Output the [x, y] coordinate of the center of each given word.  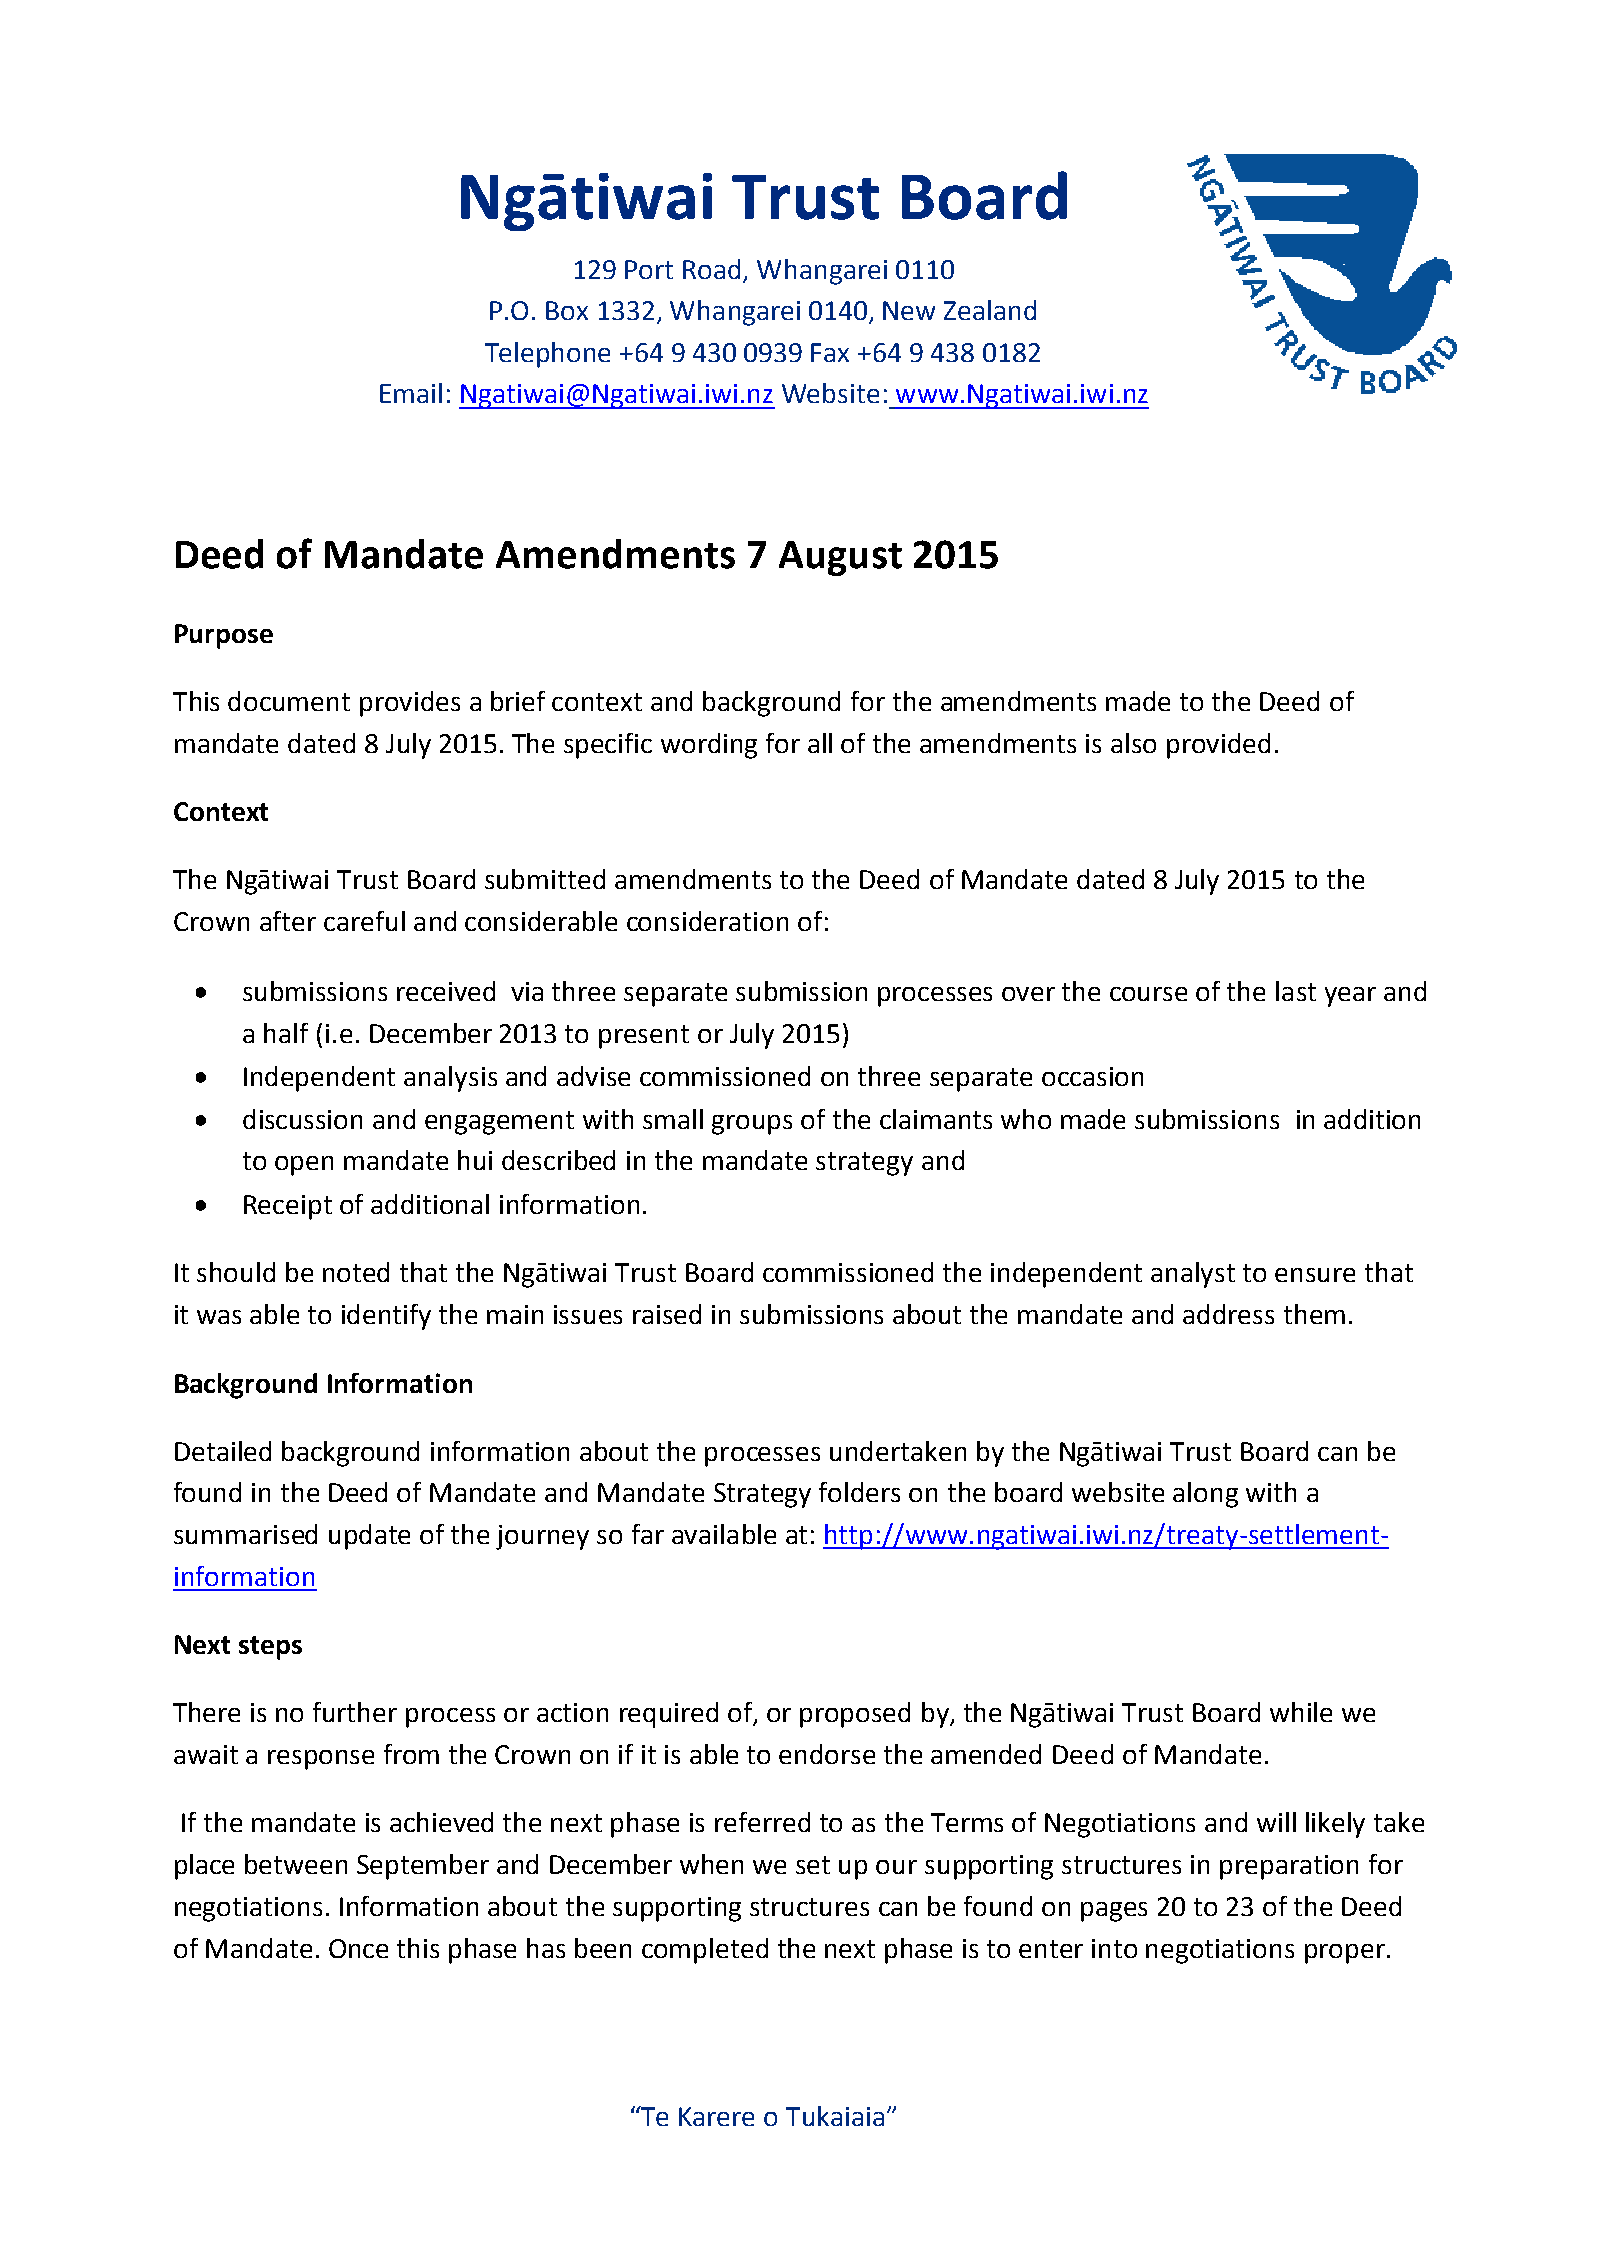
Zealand [990, 310]
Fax [830, 352]
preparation [1289, 1867]
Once [358, 1948]
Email [411, 393]
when [711, 1864]
